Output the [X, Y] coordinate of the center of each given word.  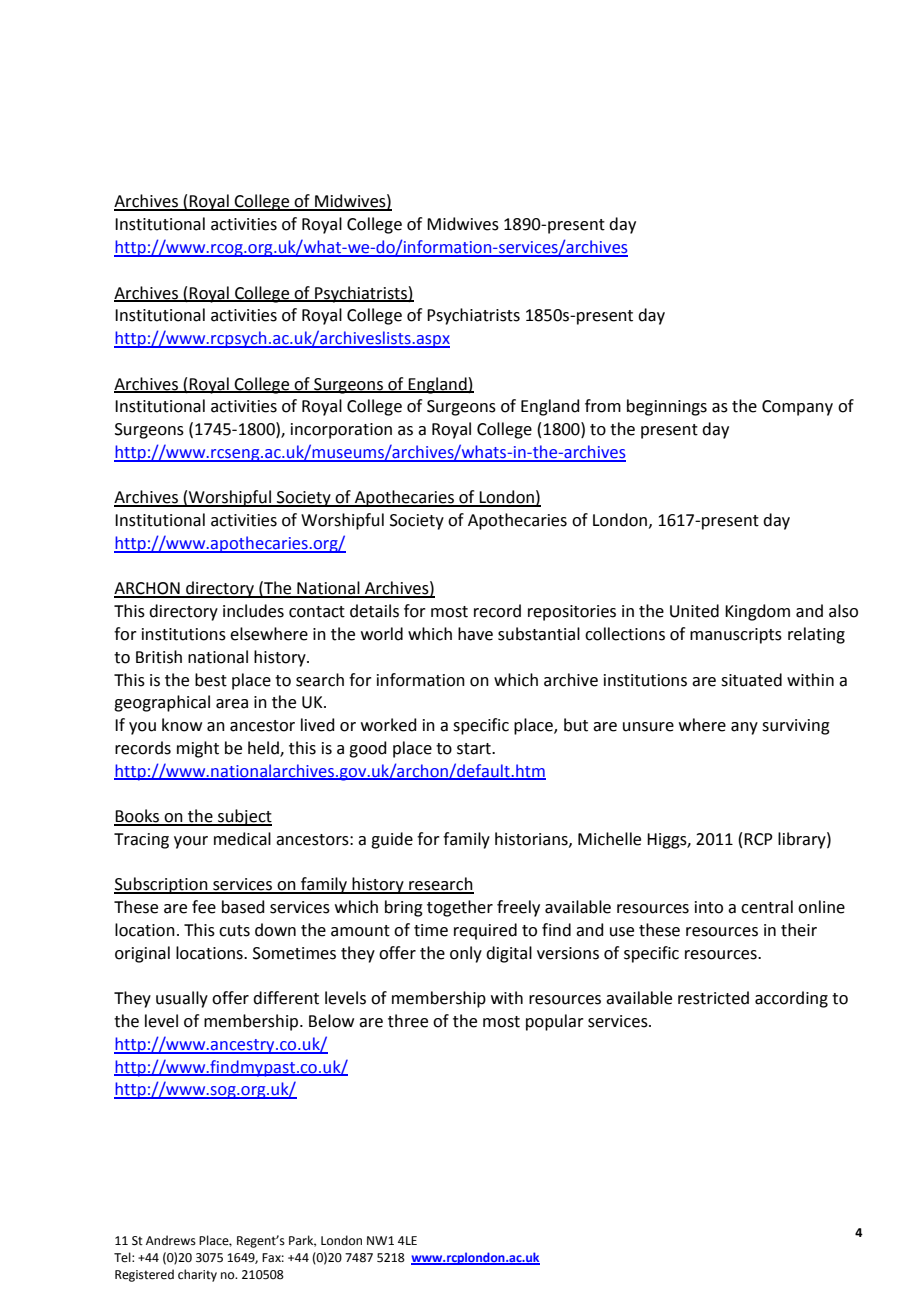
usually [182, 999]
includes [253, 611]
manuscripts [736, 636]
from [603, 406]
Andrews [171, 1240]
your [191, 842]
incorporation [341, 431]
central [767, 907]
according [791, 999]
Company [797, 408]
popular [555, 1022]
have [475, 634]
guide [392, 840]
